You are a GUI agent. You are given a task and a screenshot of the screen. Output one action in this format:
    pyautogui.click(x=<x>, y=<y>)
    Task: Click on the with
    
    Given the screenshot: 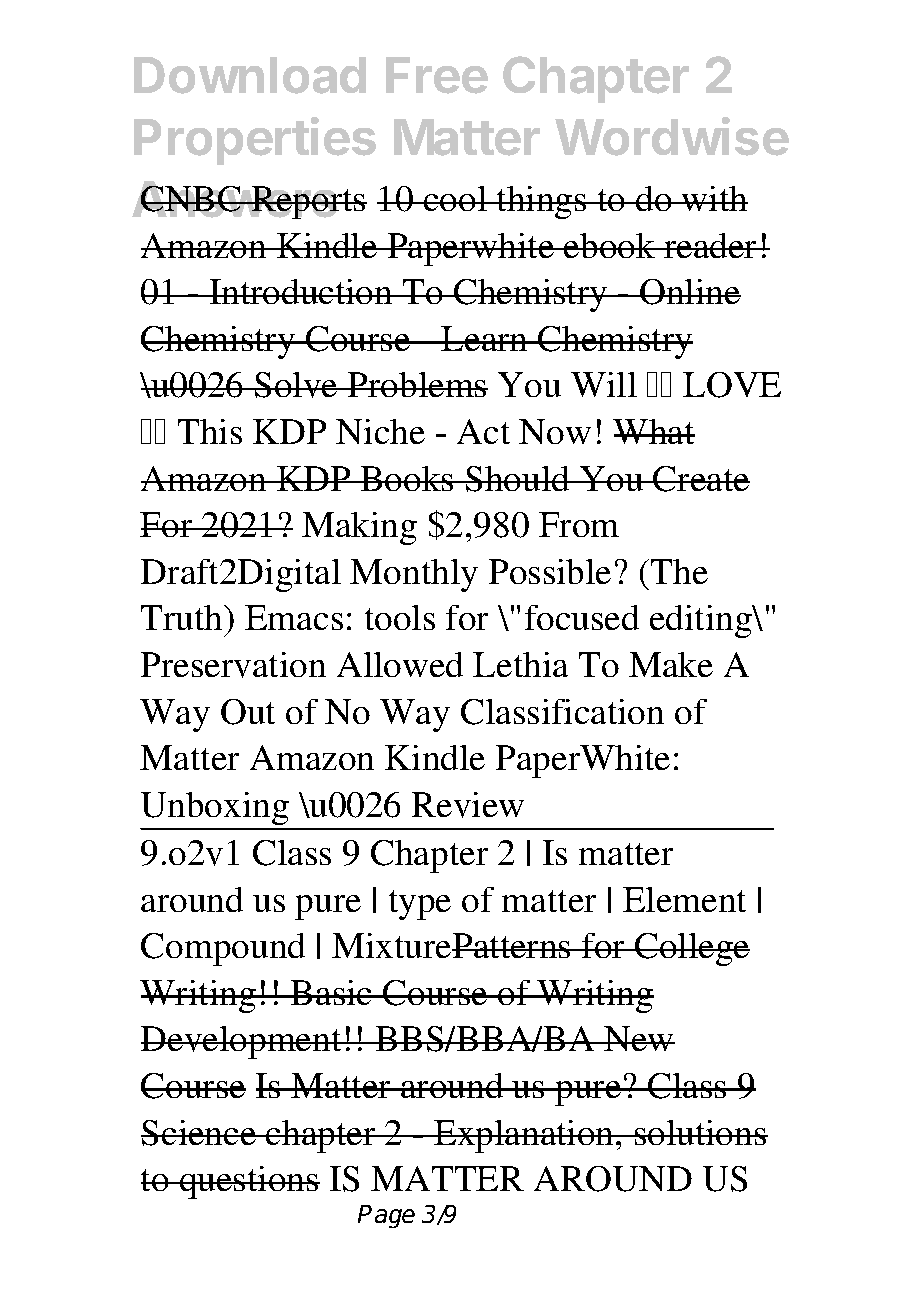 What is the action you would take?
    pyautogui.click(x=714, y=198)
